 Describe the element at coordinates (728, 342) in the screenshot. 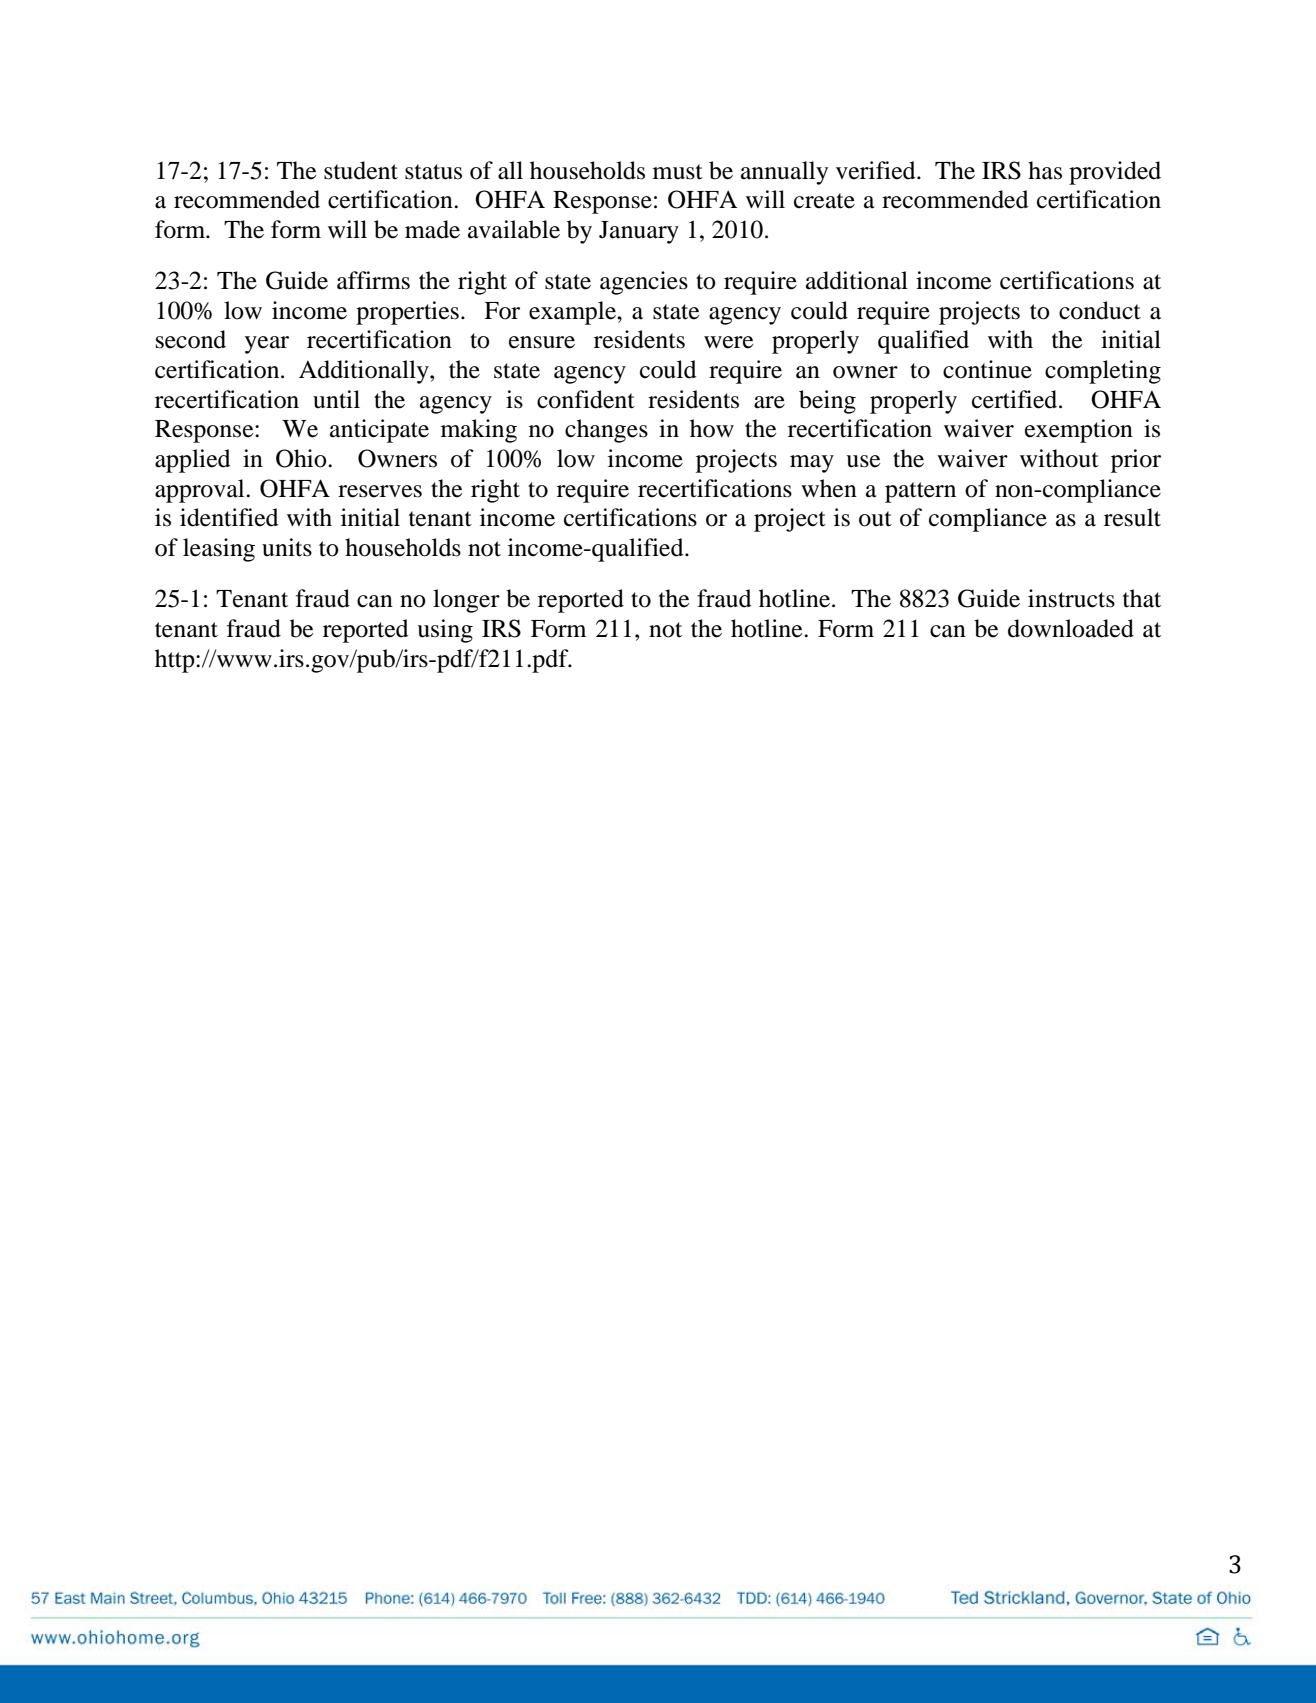

I see `were` at that location.
